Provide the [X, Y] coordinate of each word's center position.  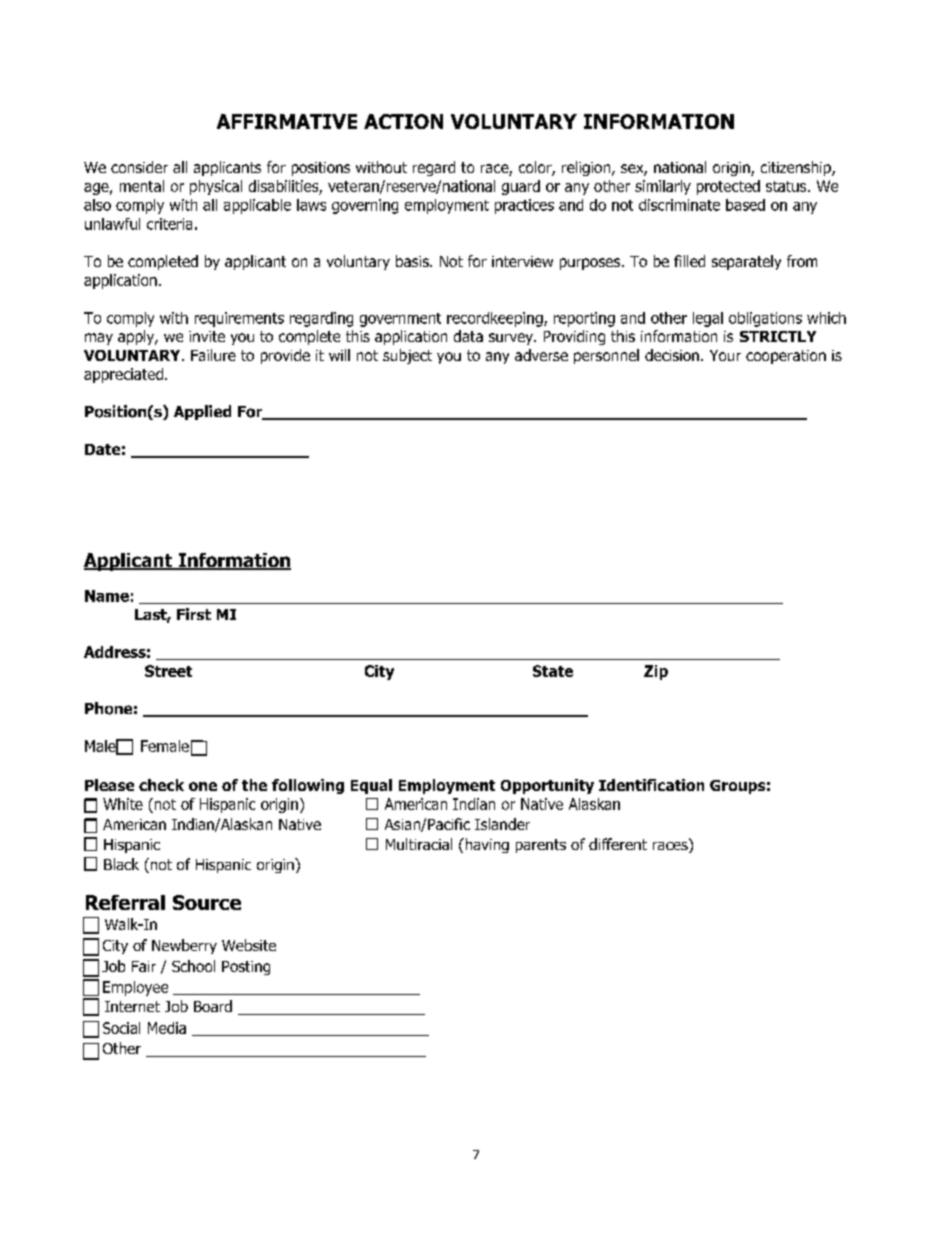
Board [213, 1006]
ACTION [403, 121]
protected [728, 187]
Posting [246, 968]
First [194, 614]
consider [139, 167]
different [618, 844]
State [553, 671]
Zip [656, 672]
